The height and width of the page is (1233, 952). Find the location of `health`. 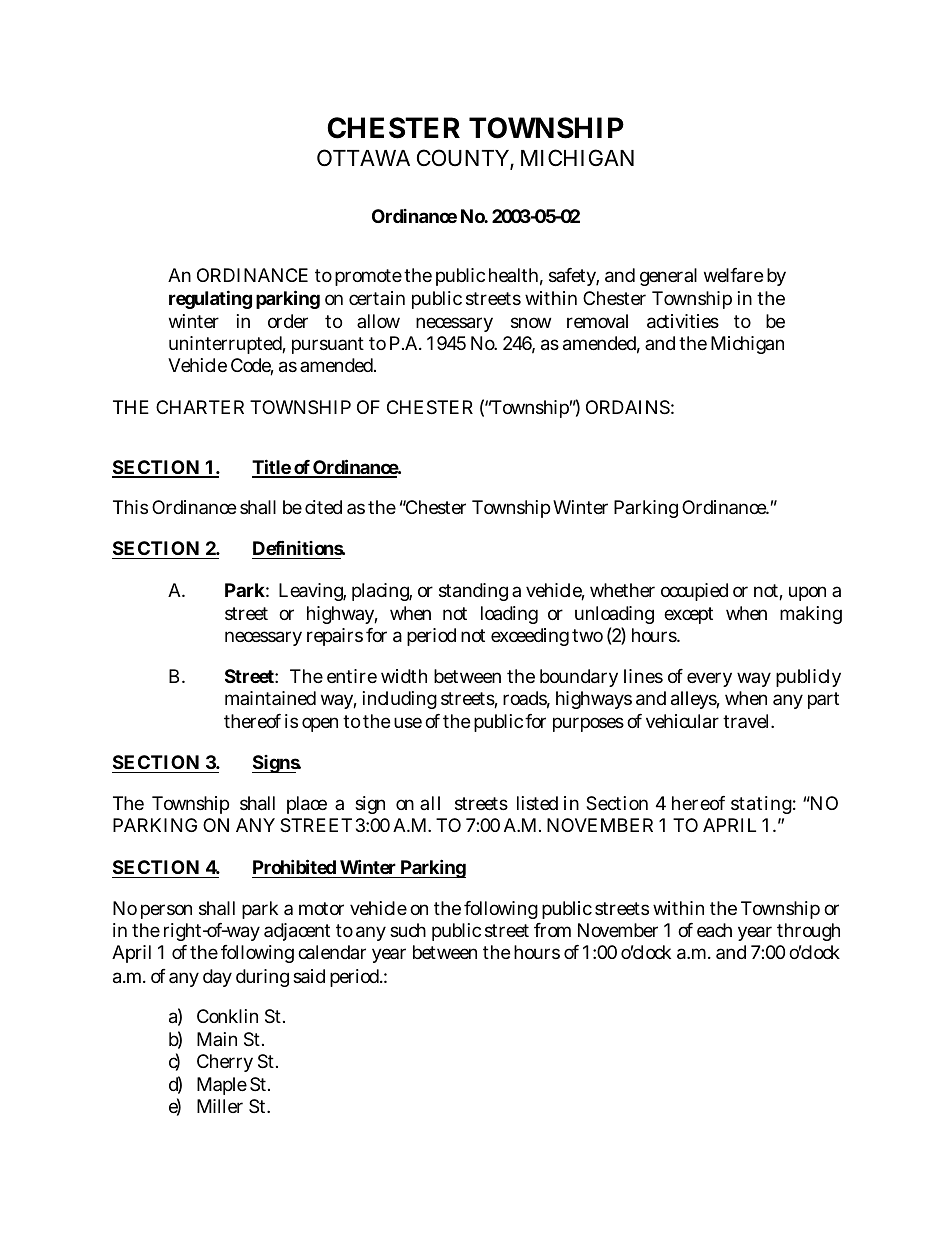

health is located at coordinates (516, 276).
